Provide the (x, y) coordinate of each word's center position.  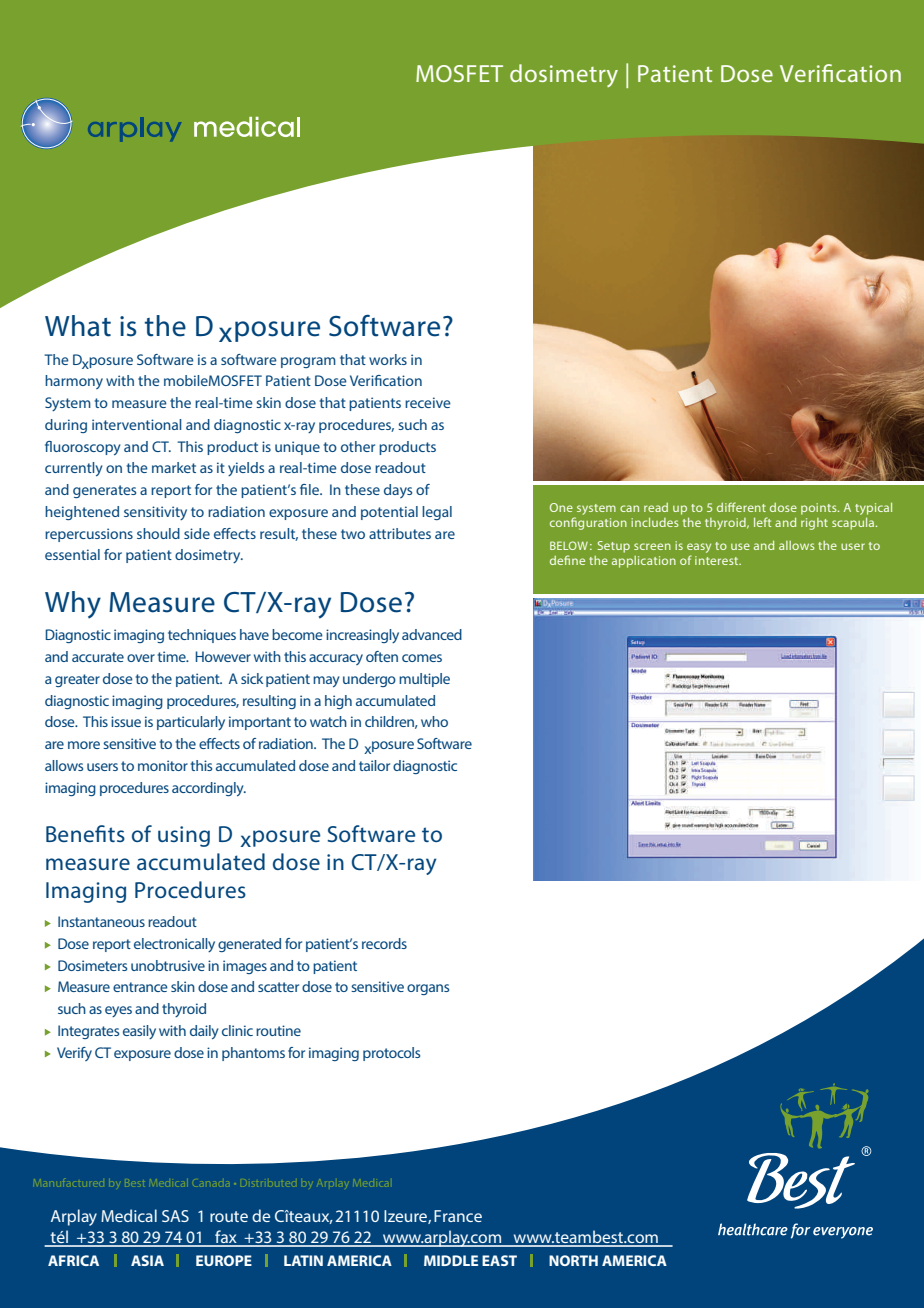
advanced (432, 634)
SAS (175, 1216)
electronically (174, 945)
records (384, 943)
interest (718, 560)
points (820, 509)
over (141, 658)
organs (428, 989)
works (388, 359)
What (78, 326)
